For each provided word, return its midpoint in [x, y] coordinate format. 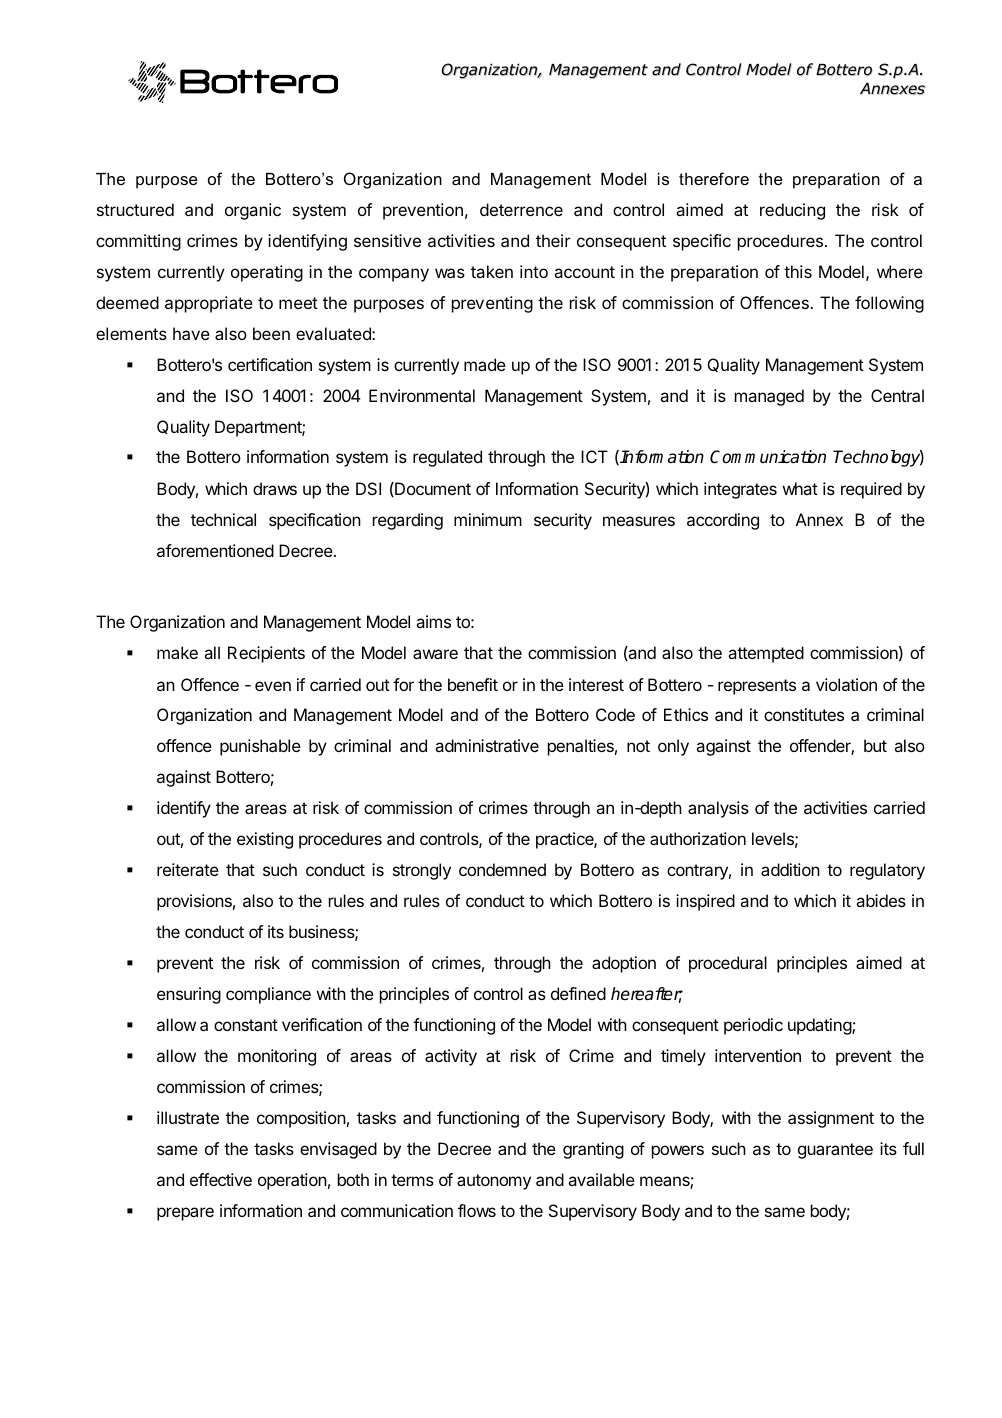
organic [253, 211]
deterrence [521, 209]
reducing [792, 211]
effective [221, 1179]
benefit [473, 684]
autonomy [494, 1182]
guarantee [835, 1151]
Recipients [266, 654]
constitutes [804, 714]
